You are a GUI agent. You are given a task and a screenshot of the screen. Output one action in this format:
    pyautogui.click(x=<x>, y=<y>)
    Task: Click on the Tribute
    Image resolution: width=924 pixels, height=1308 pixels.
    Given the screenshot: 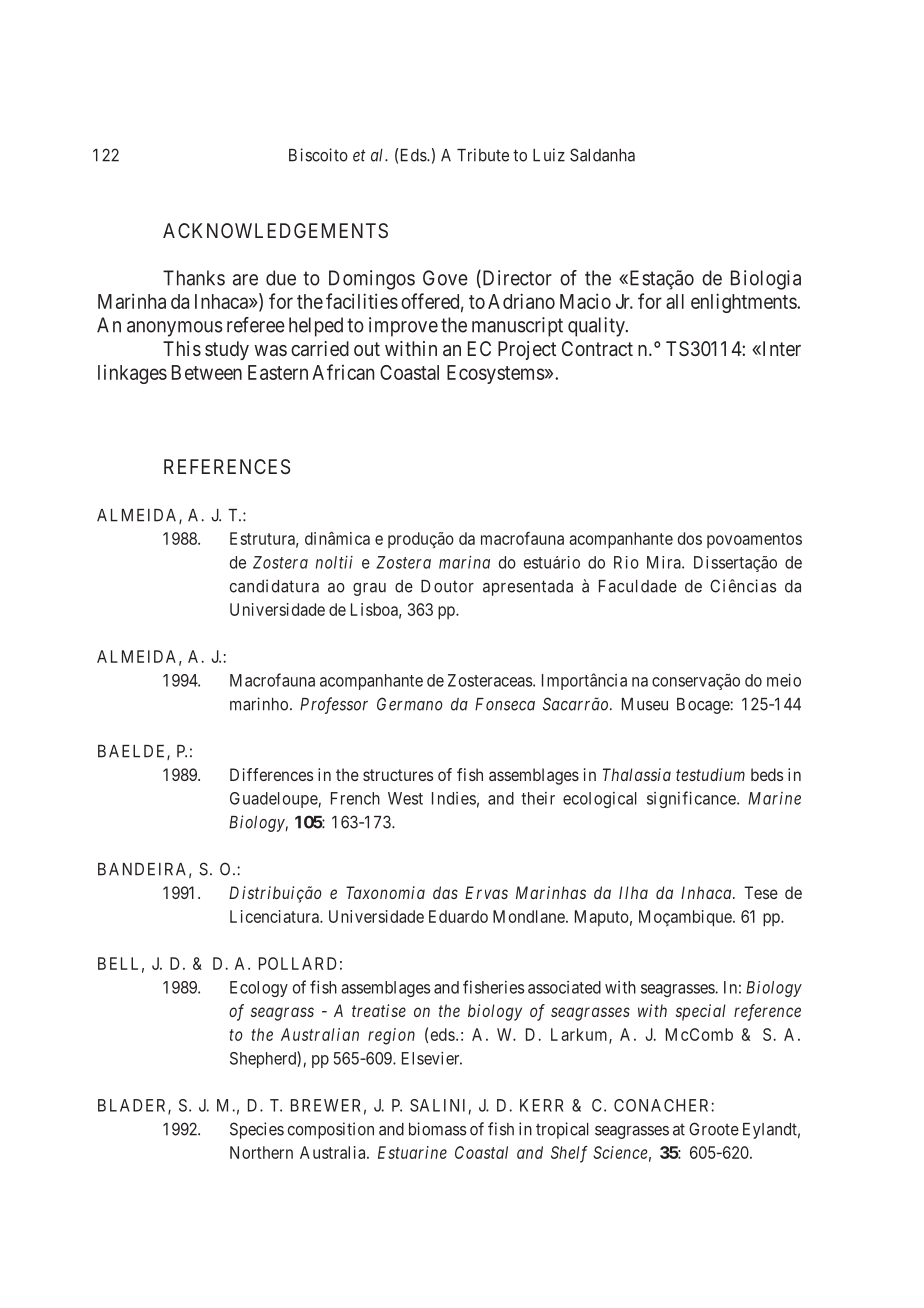 What is the action you would take?
    pyautogui.click(x=483, y=155)
